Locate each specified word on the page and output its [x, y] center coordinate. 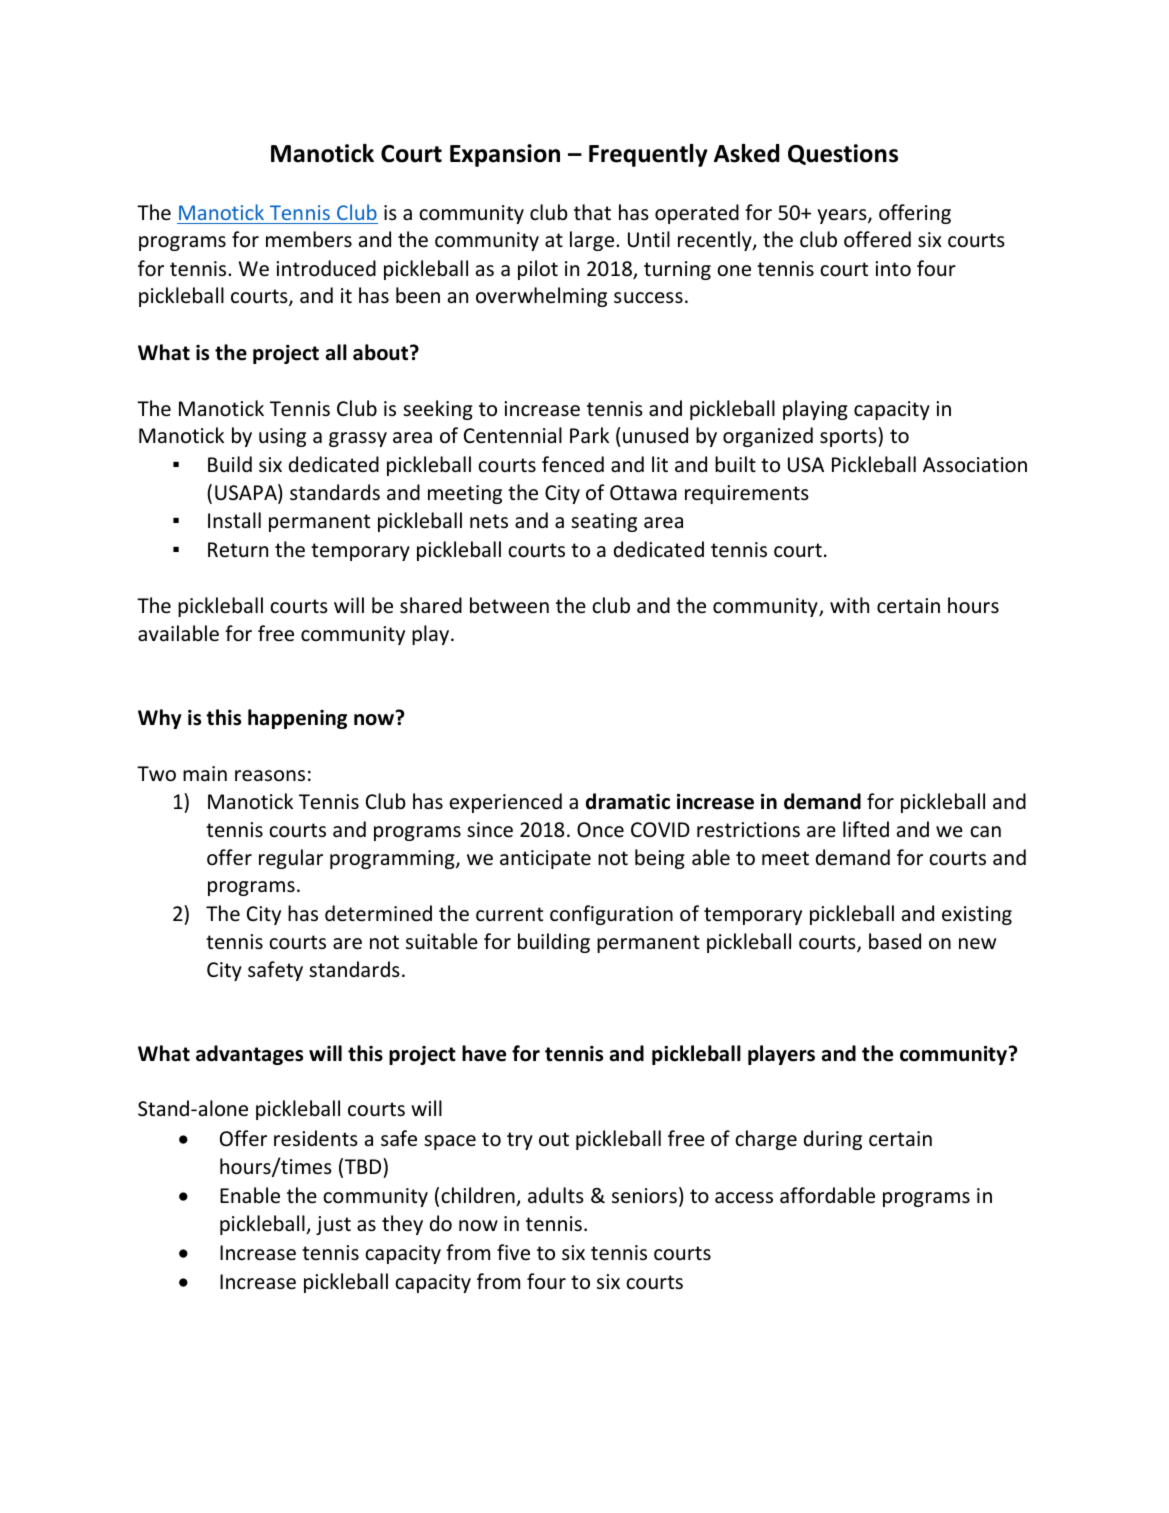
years [843, 216]
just [333, 1225]
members [309, 239]
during [833, 1140]
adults [556, 1195]
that [592, 212]
